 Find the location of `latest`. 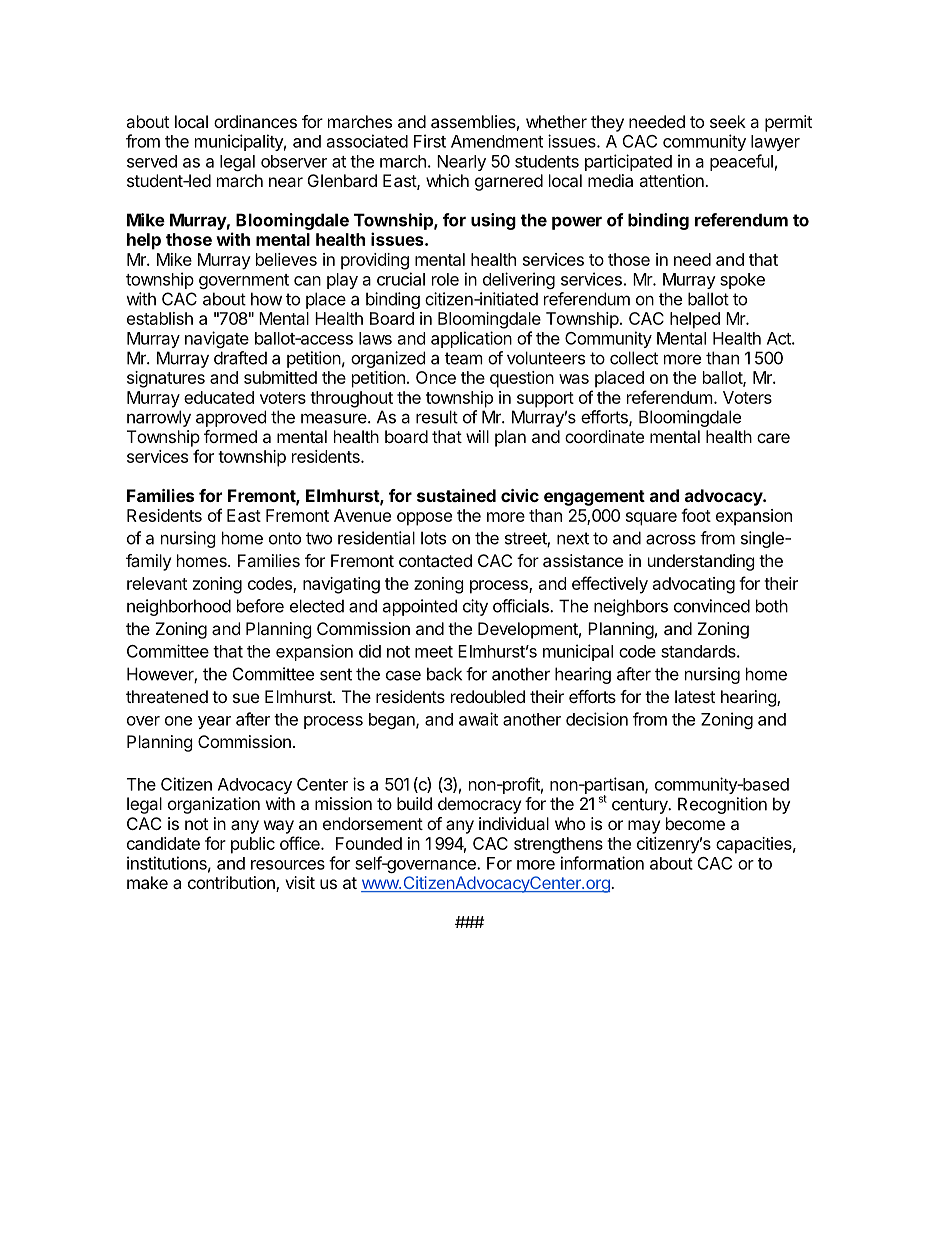

latest is located at coordinates (695, 696).
